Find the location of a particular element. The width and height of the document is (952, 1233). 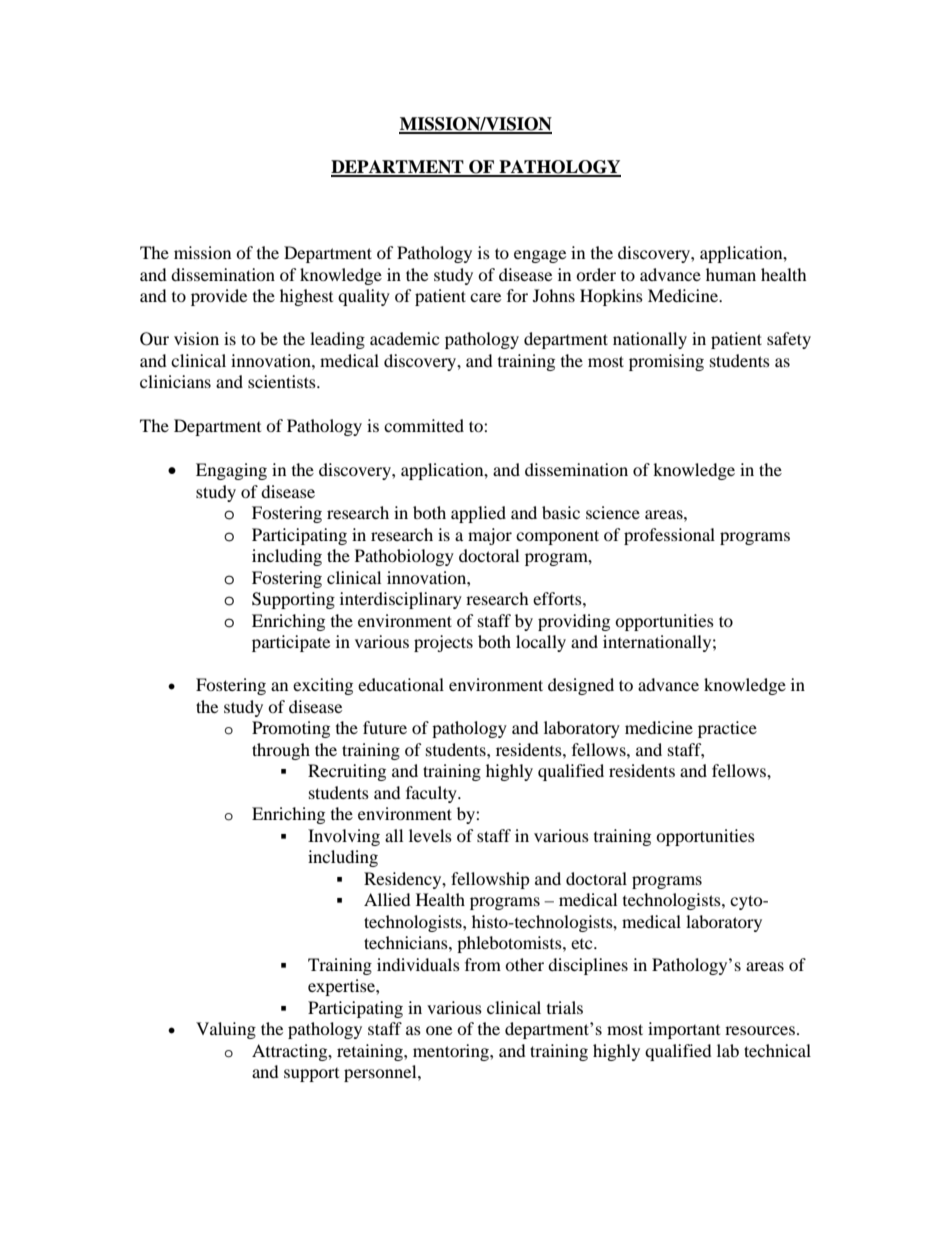

care is located at coordinates (485, 297).
